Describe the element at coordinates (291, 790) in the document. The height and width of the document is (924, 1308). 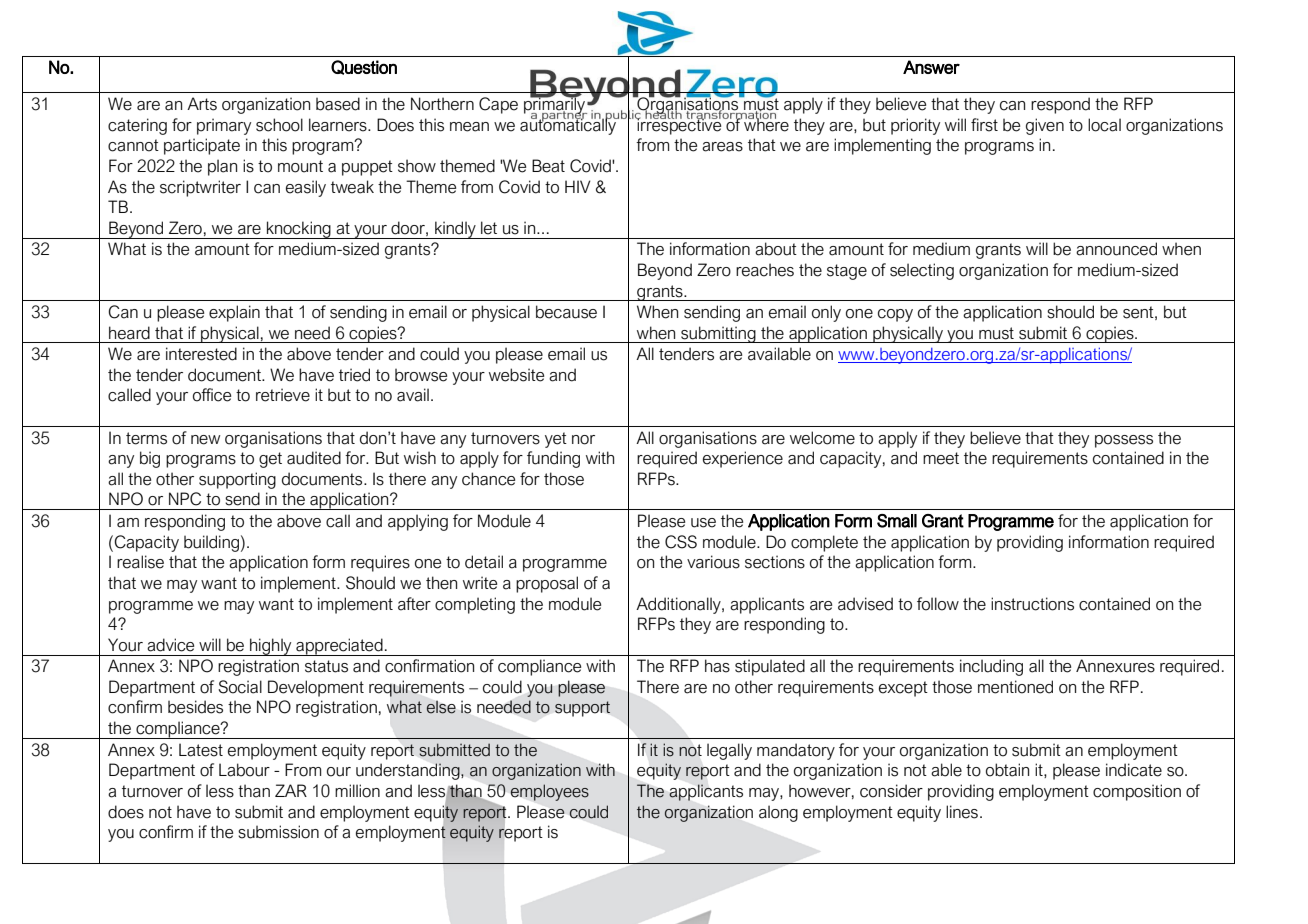
I see `ZAR` at that location.
